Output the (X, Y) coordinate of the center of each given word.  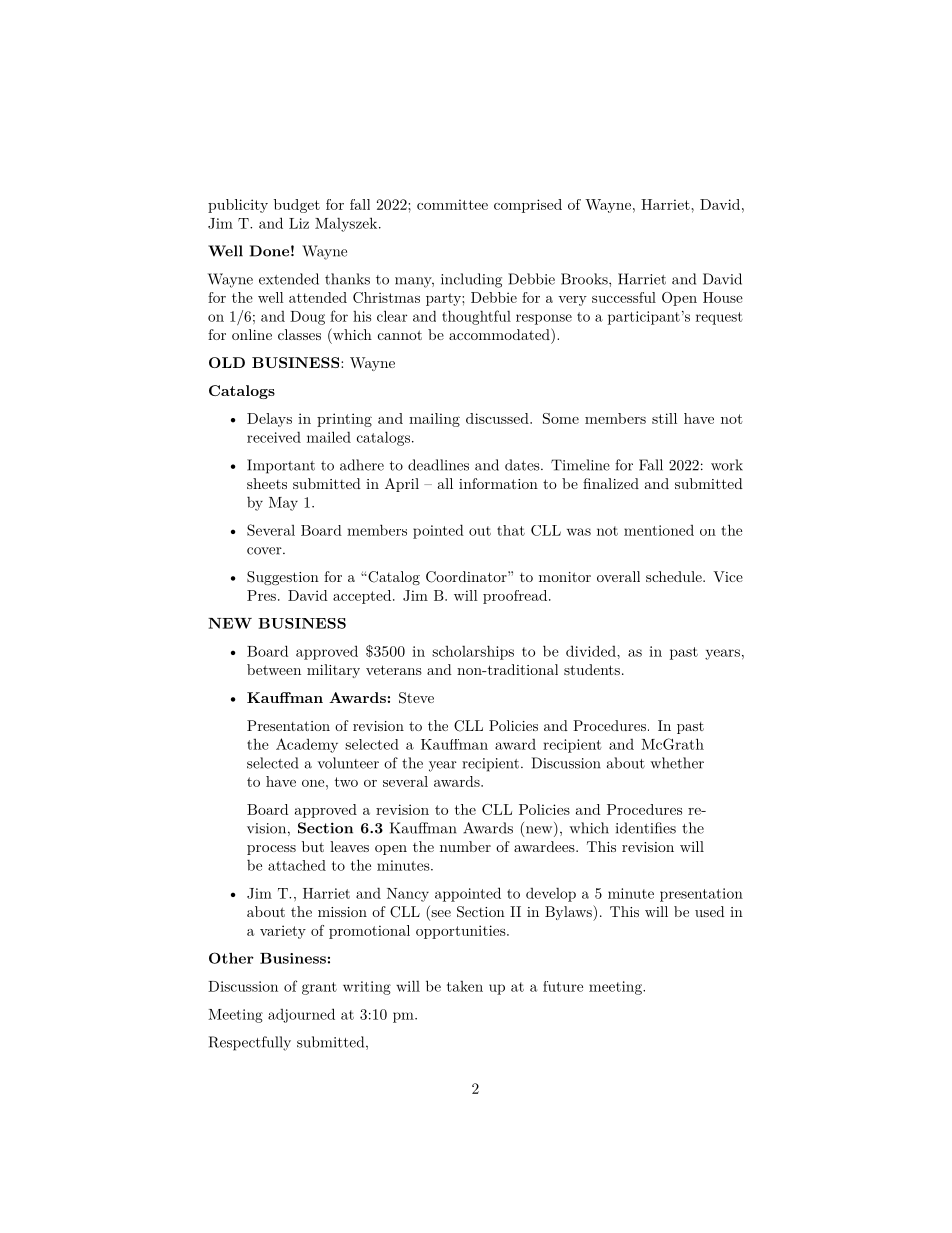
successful (624, 297)
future (563, 986)
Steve (416, 698)
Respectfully (250, 1043)
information (498, 483)
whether (677, 763)
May (283, 504)
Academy (307, 745)
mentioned (659, 530)
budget (297, 206)
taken (465, 986)
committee (452, 204)
